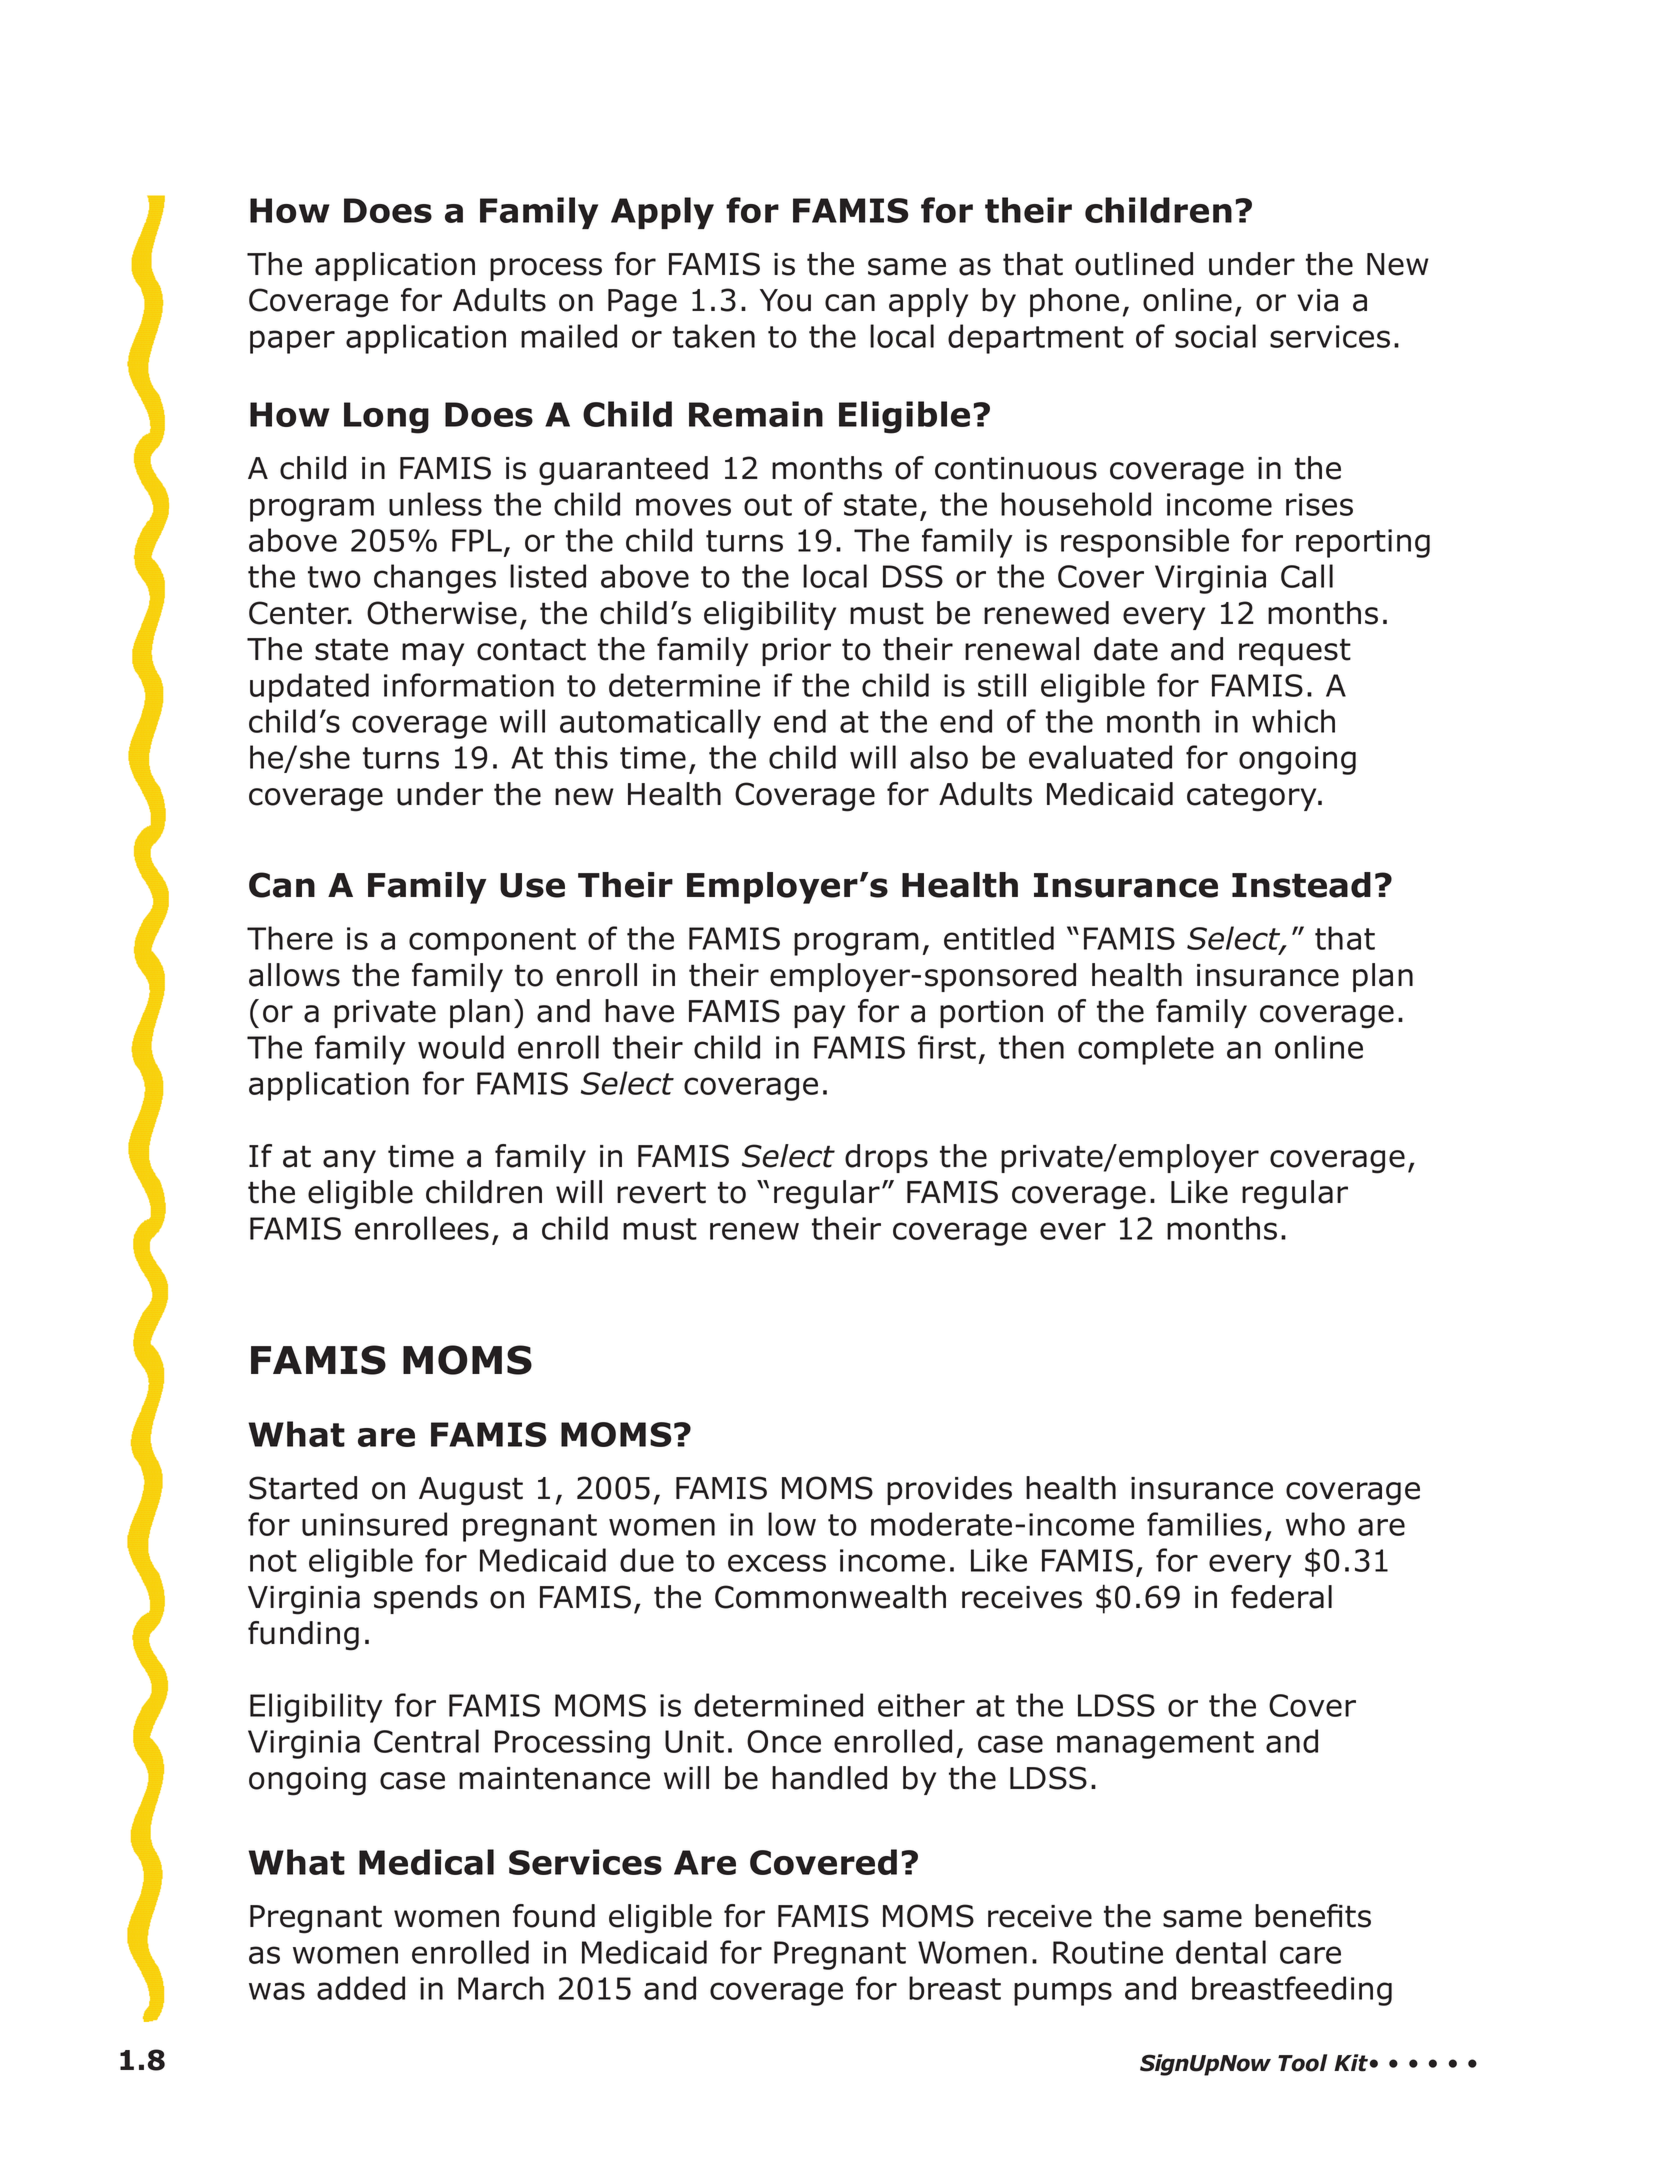  I want to click on social, so click(1215, 336).
